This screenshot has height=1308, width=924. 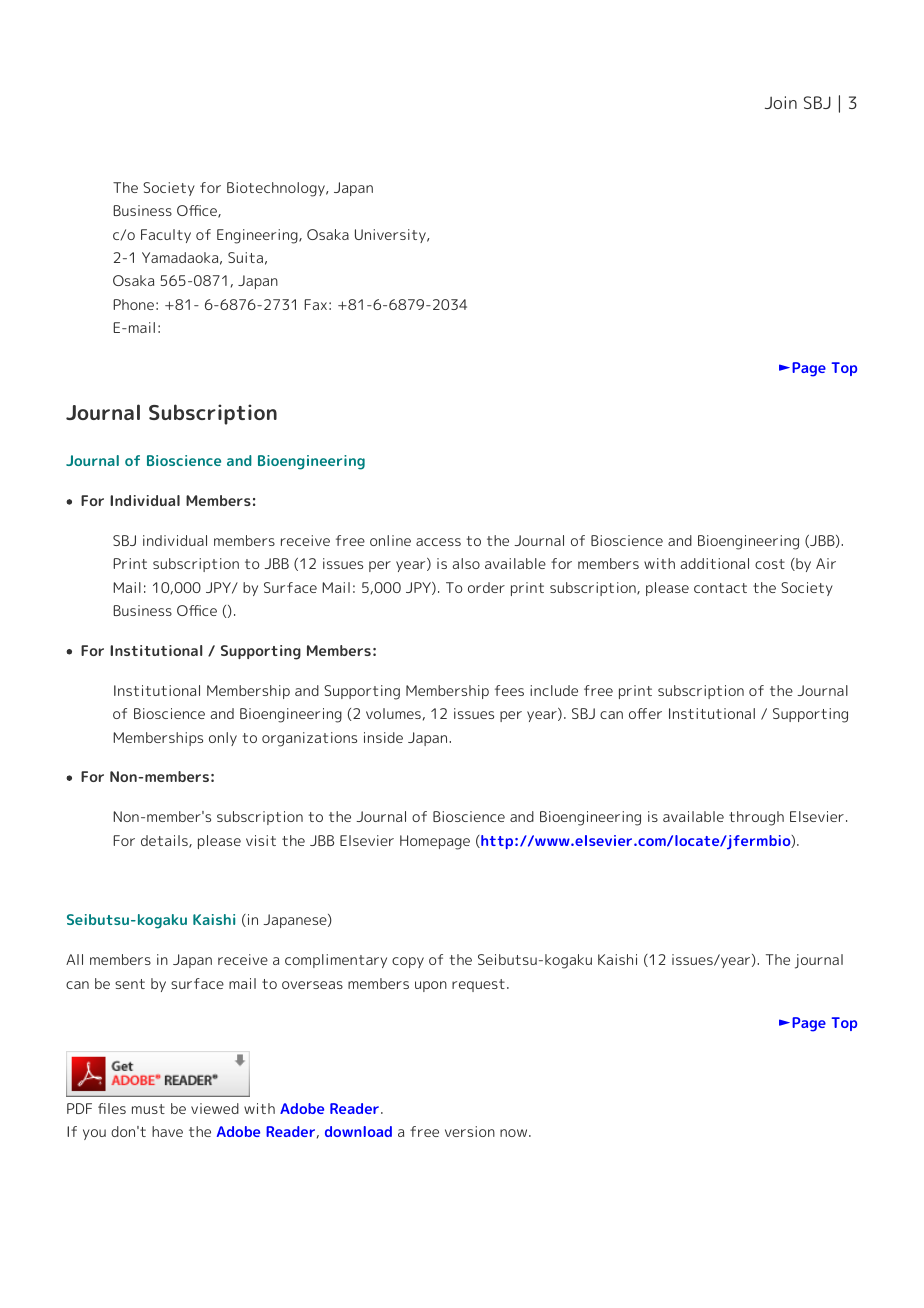 What do you see at coordinates (478, 985) in the screenshot?
I see `request` at bounding box center [478, 985].
